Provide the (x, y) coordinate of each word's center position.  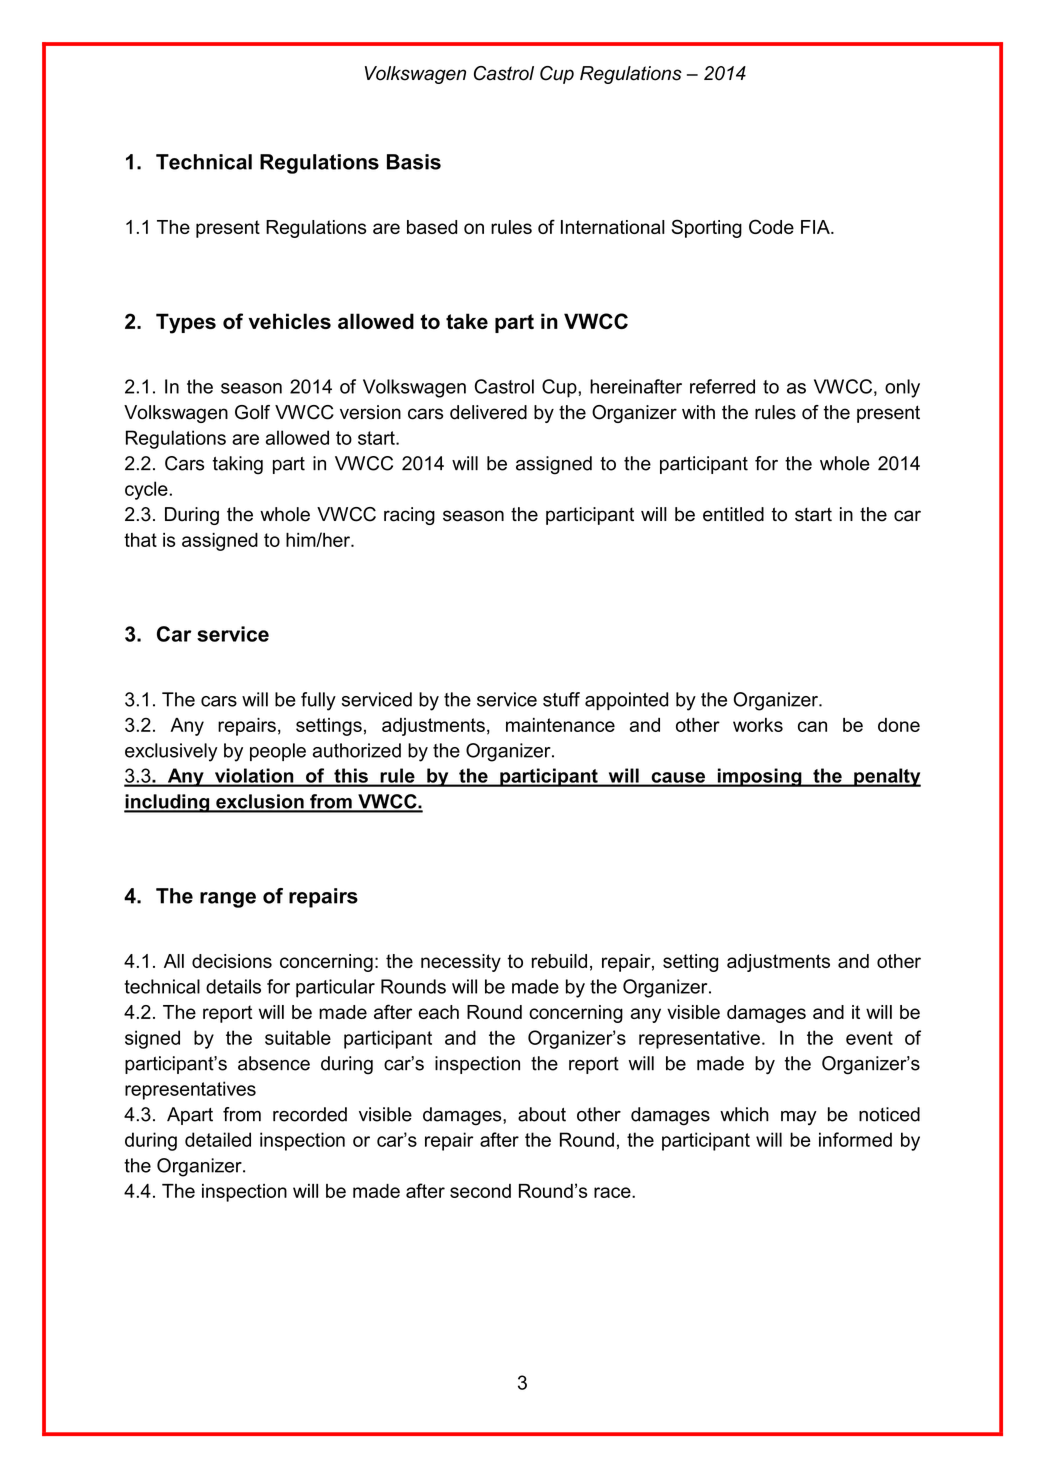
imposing (759, 777)
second (480, 1191)
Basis (414, 162)
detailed (218, 1139)
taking (238, 465)
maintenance (560, 725)
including (168, 803)
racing (409, 516)
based (432, 227)
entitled (733, 514)
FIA (816, 227)
